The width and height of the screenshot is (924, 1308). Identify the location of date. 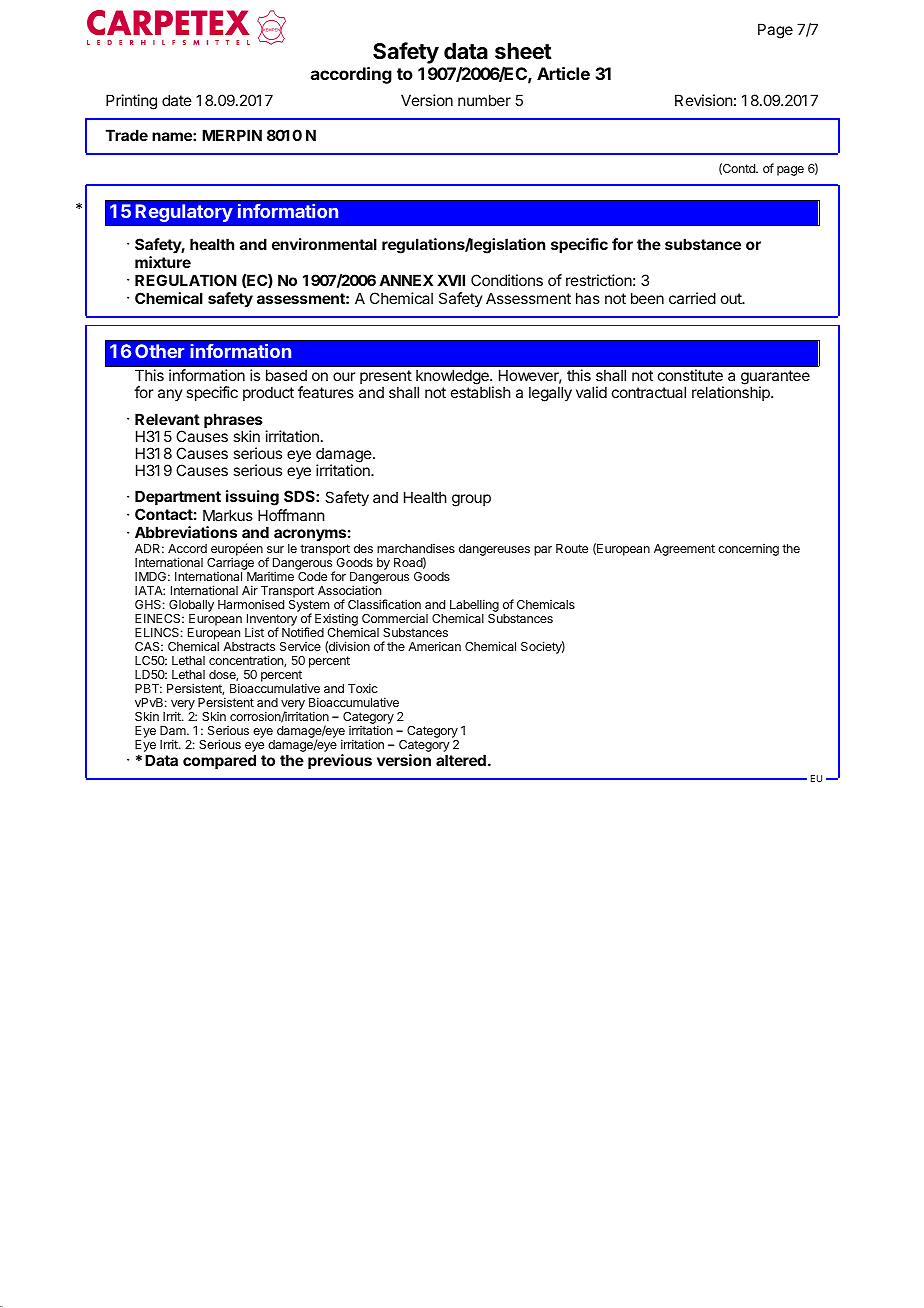
(177, 100).
